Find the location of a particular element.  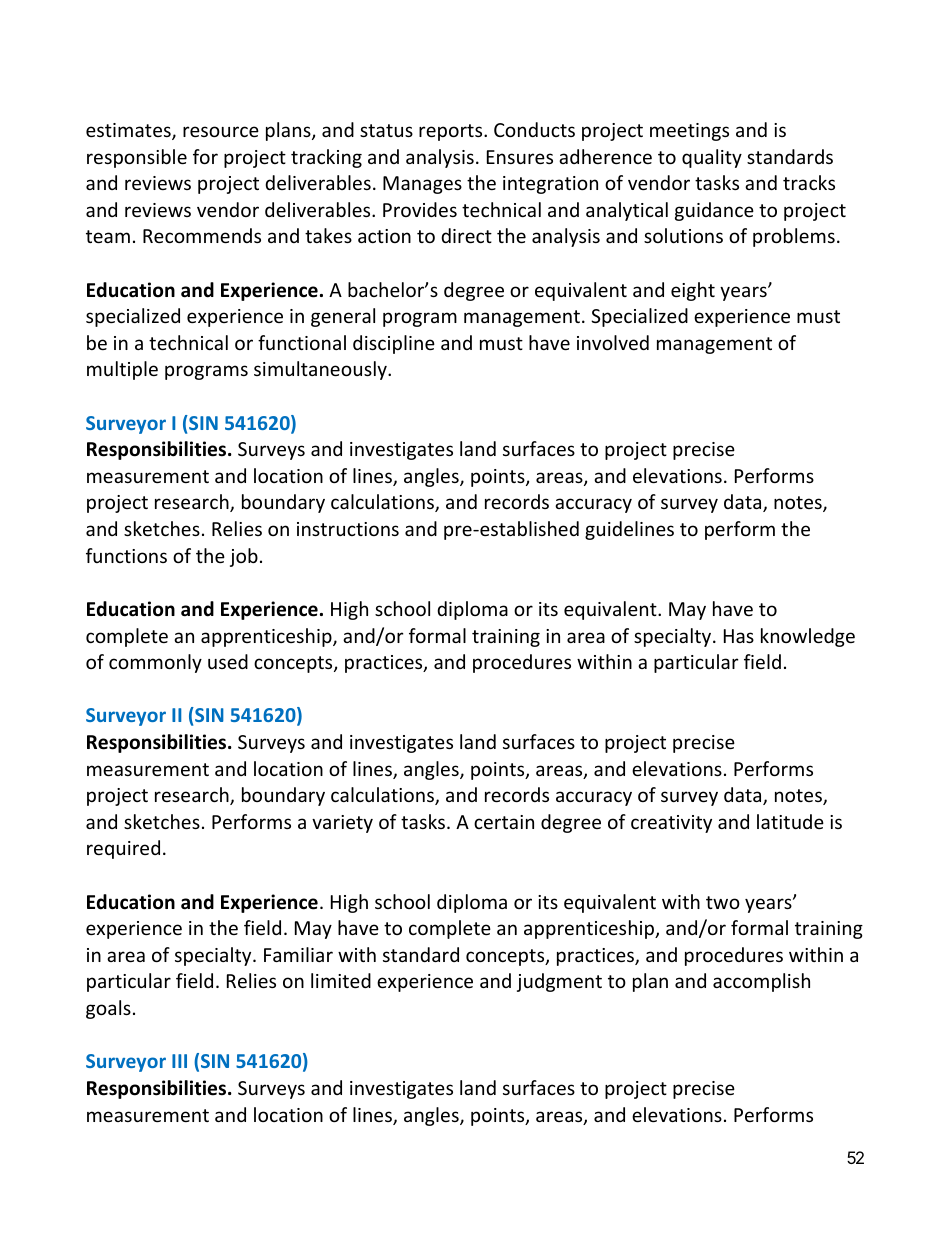

reports is located at coordinates (452, 132).
